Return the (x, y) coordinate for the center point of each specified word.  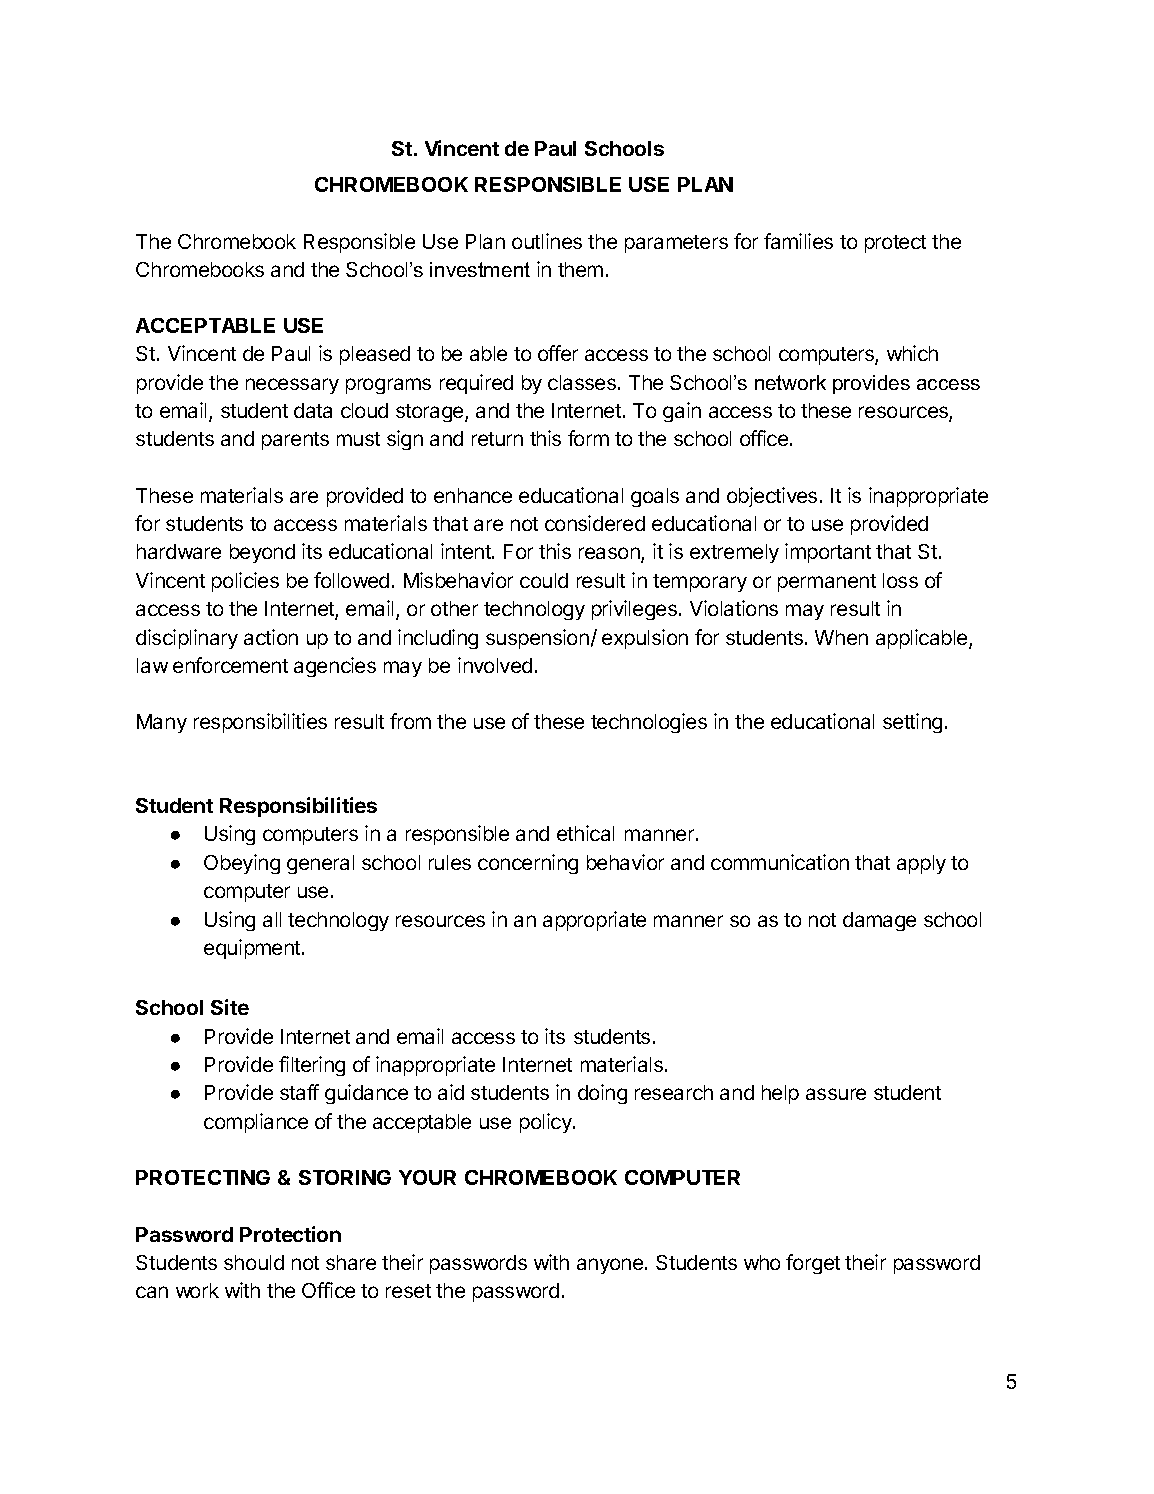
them (580, 269)
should (254, 1262)
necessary (292, 386)
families (798, 241)
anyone (611, 1266)
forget (813, 1264)
